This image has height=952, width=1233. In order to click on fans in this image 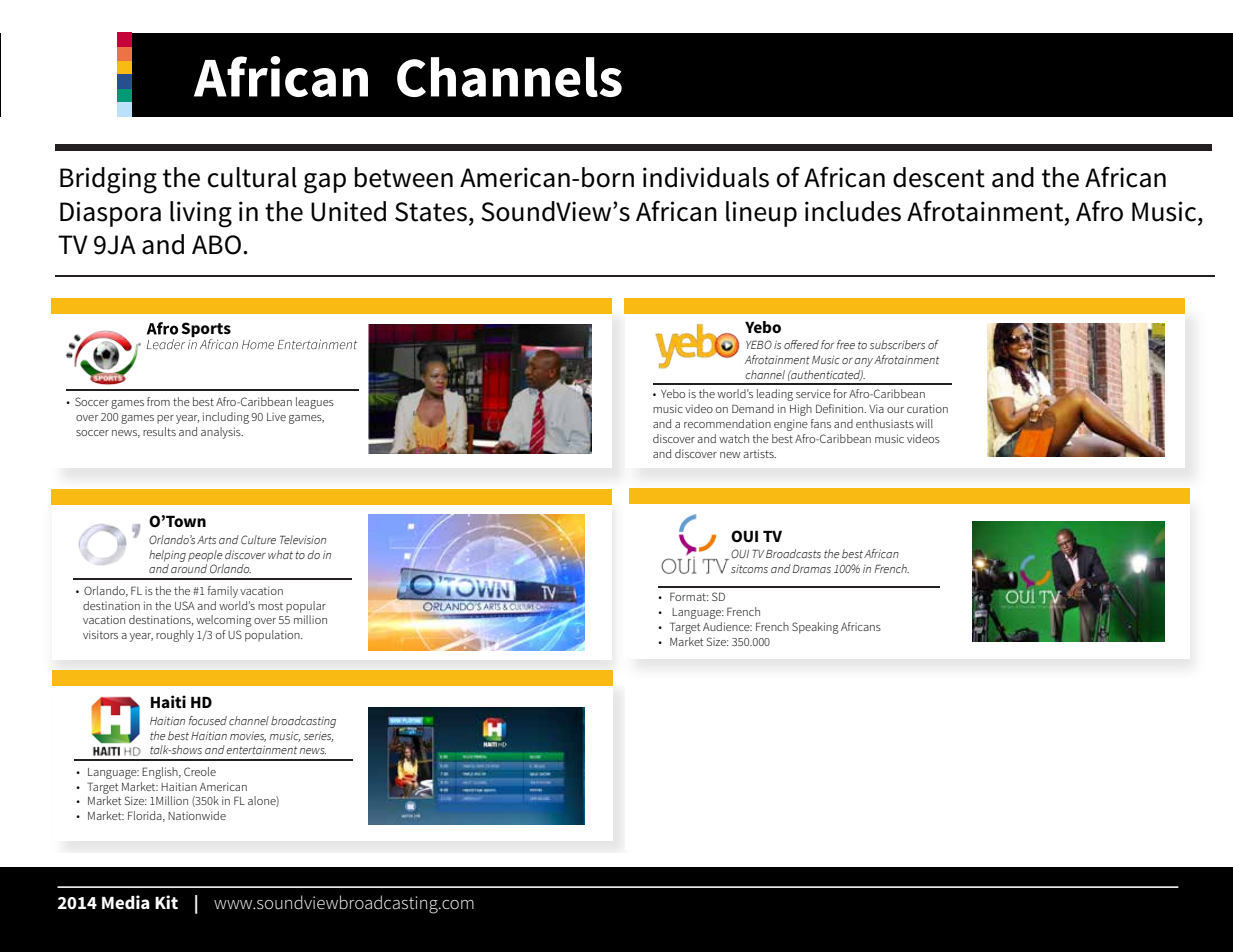, I will do `click(821, 423)`.
